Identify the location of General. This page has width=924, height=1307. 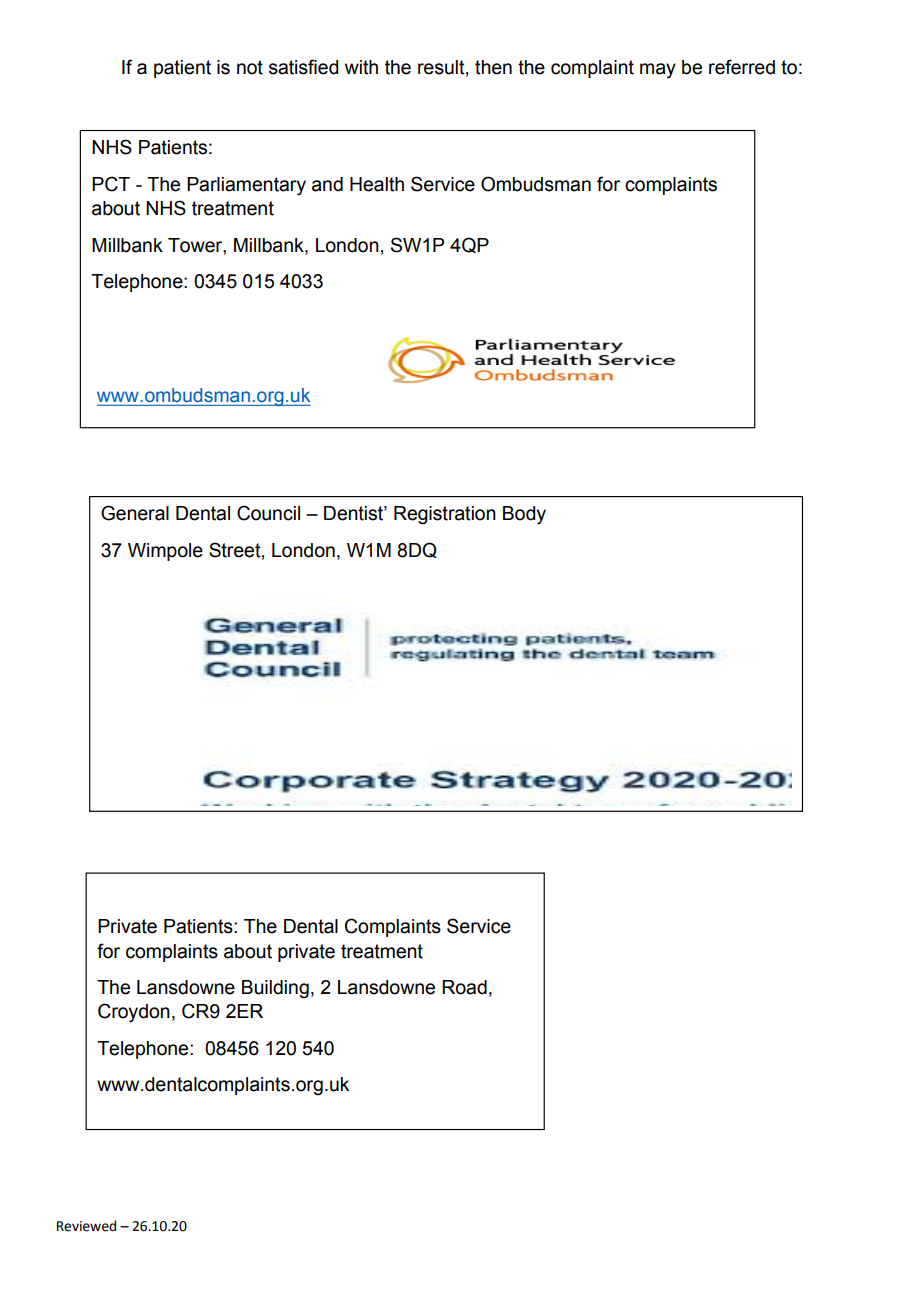
(135, 513).
